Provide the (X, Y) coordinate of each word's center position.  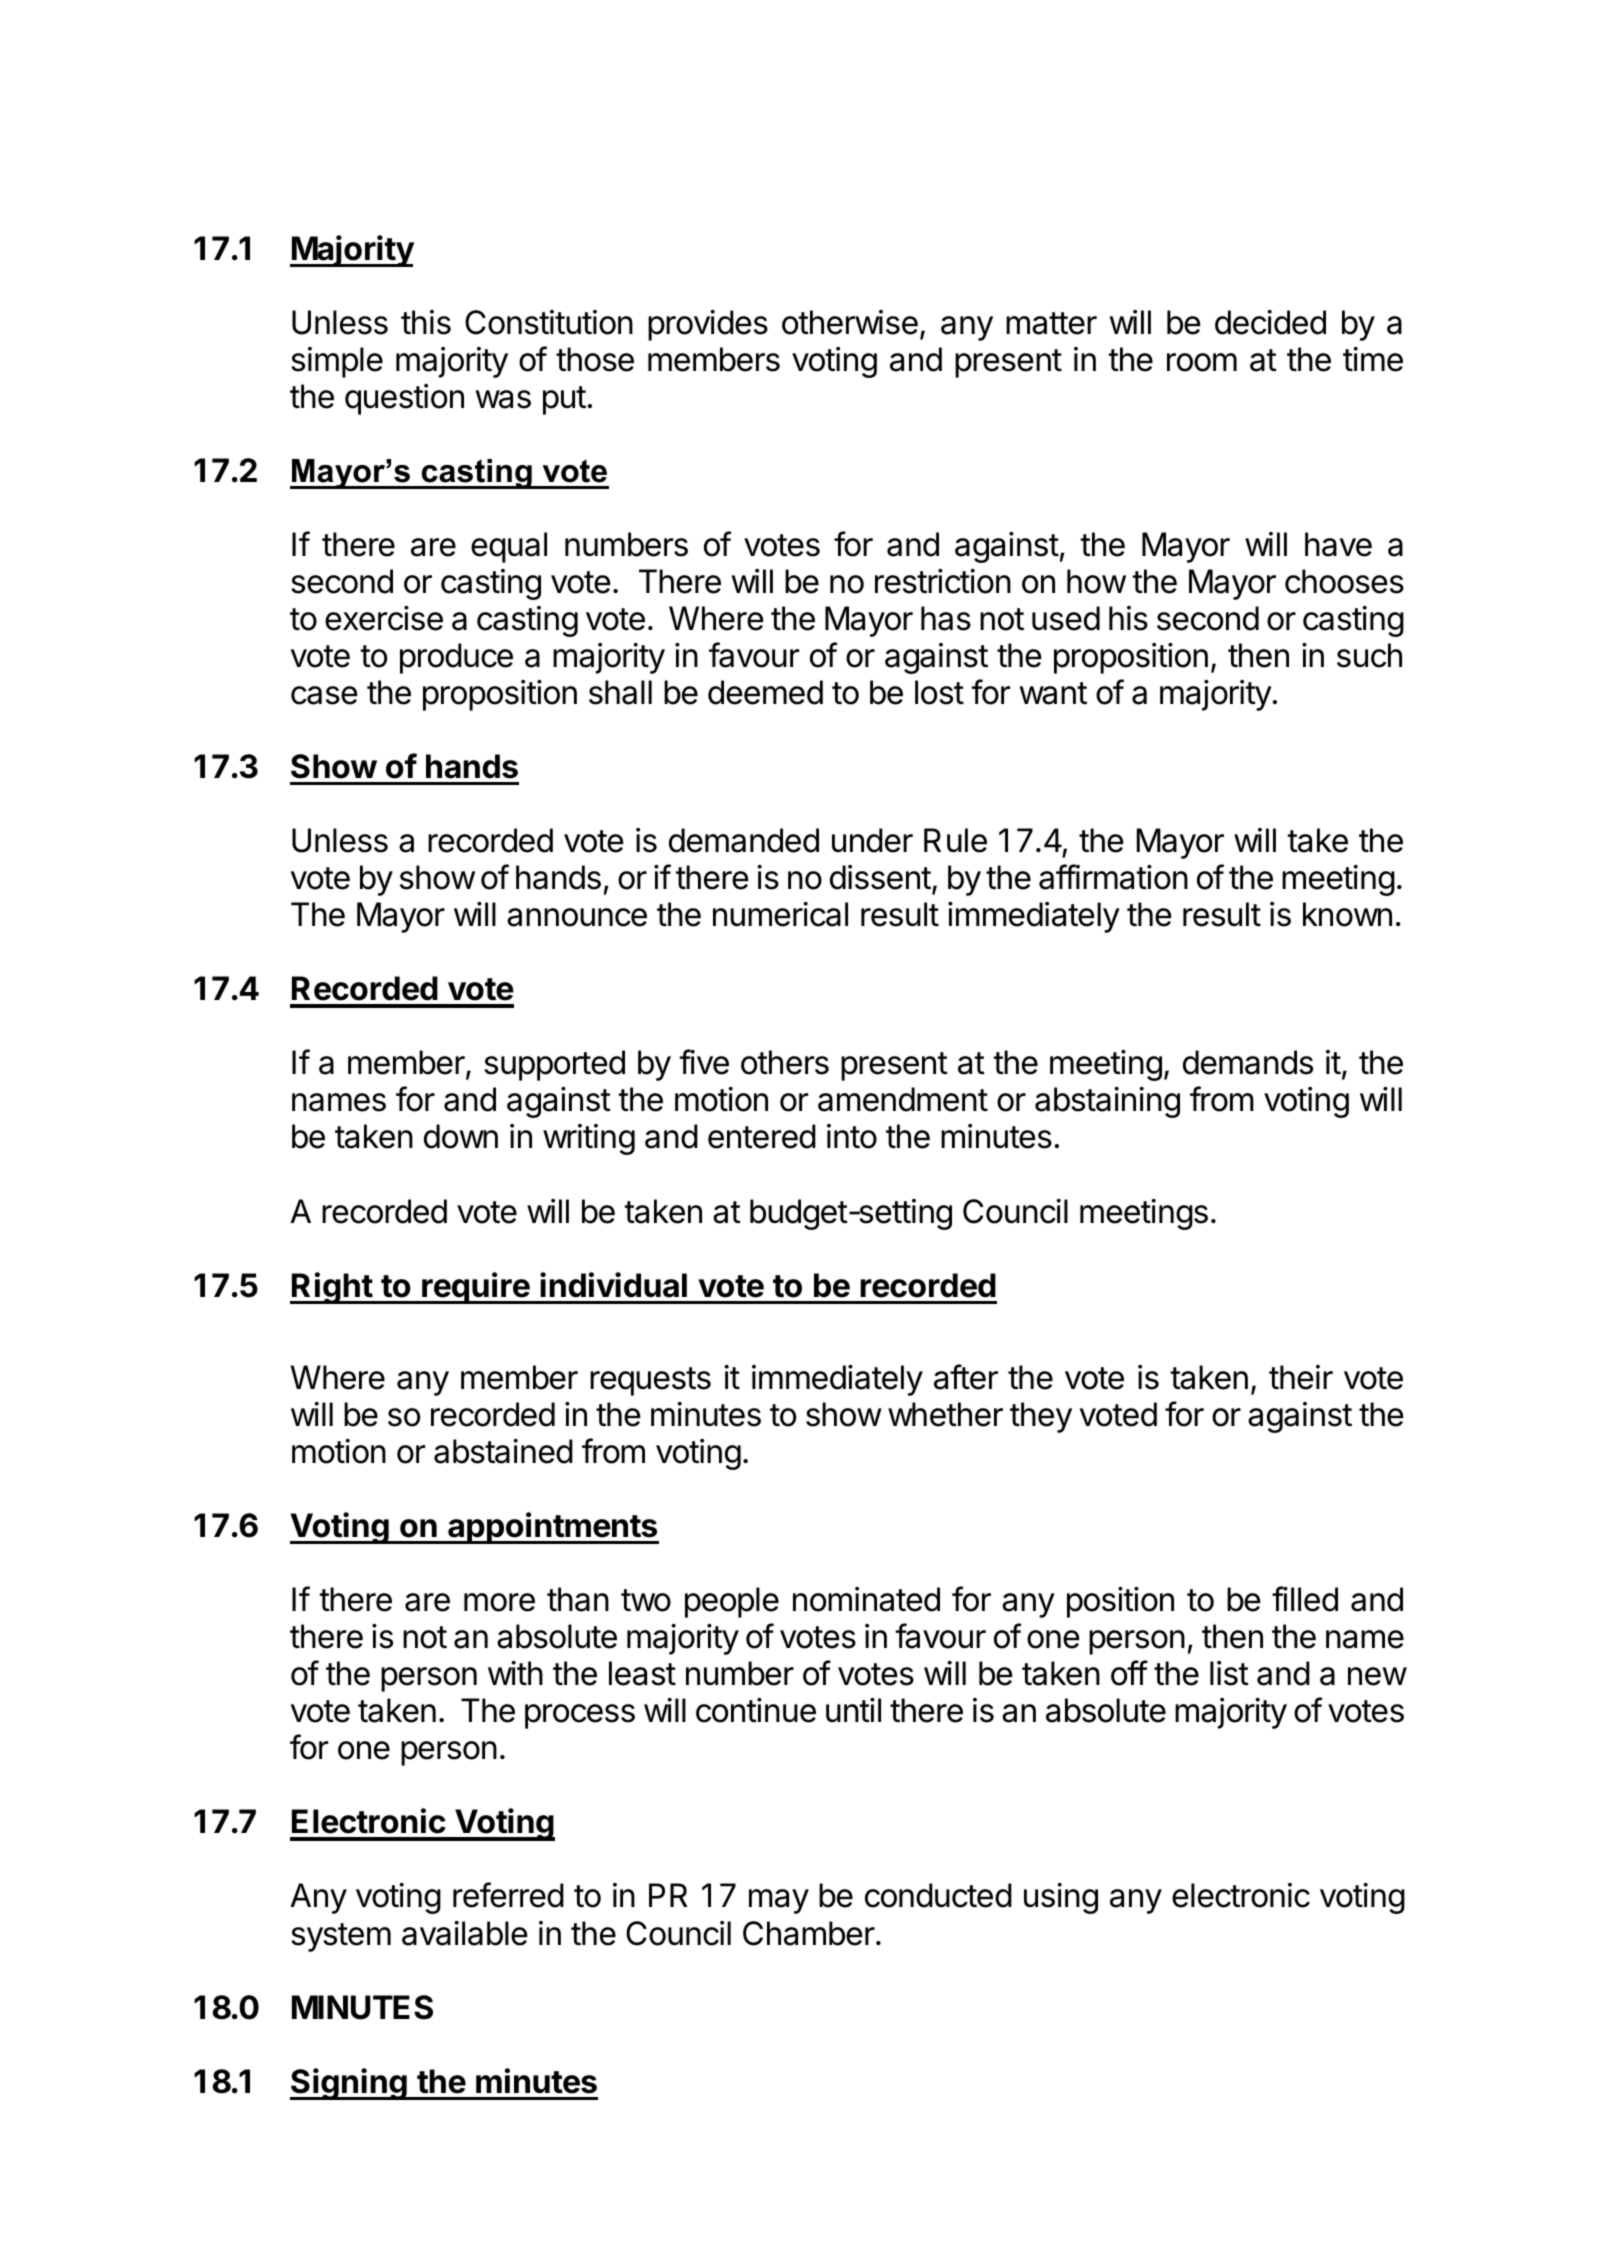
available (465, 1933)
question (404, 399)
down (461, 1136)
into (852, 1136)
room (1202, 362)
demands (1248, 1062)
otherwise (850, 322)
